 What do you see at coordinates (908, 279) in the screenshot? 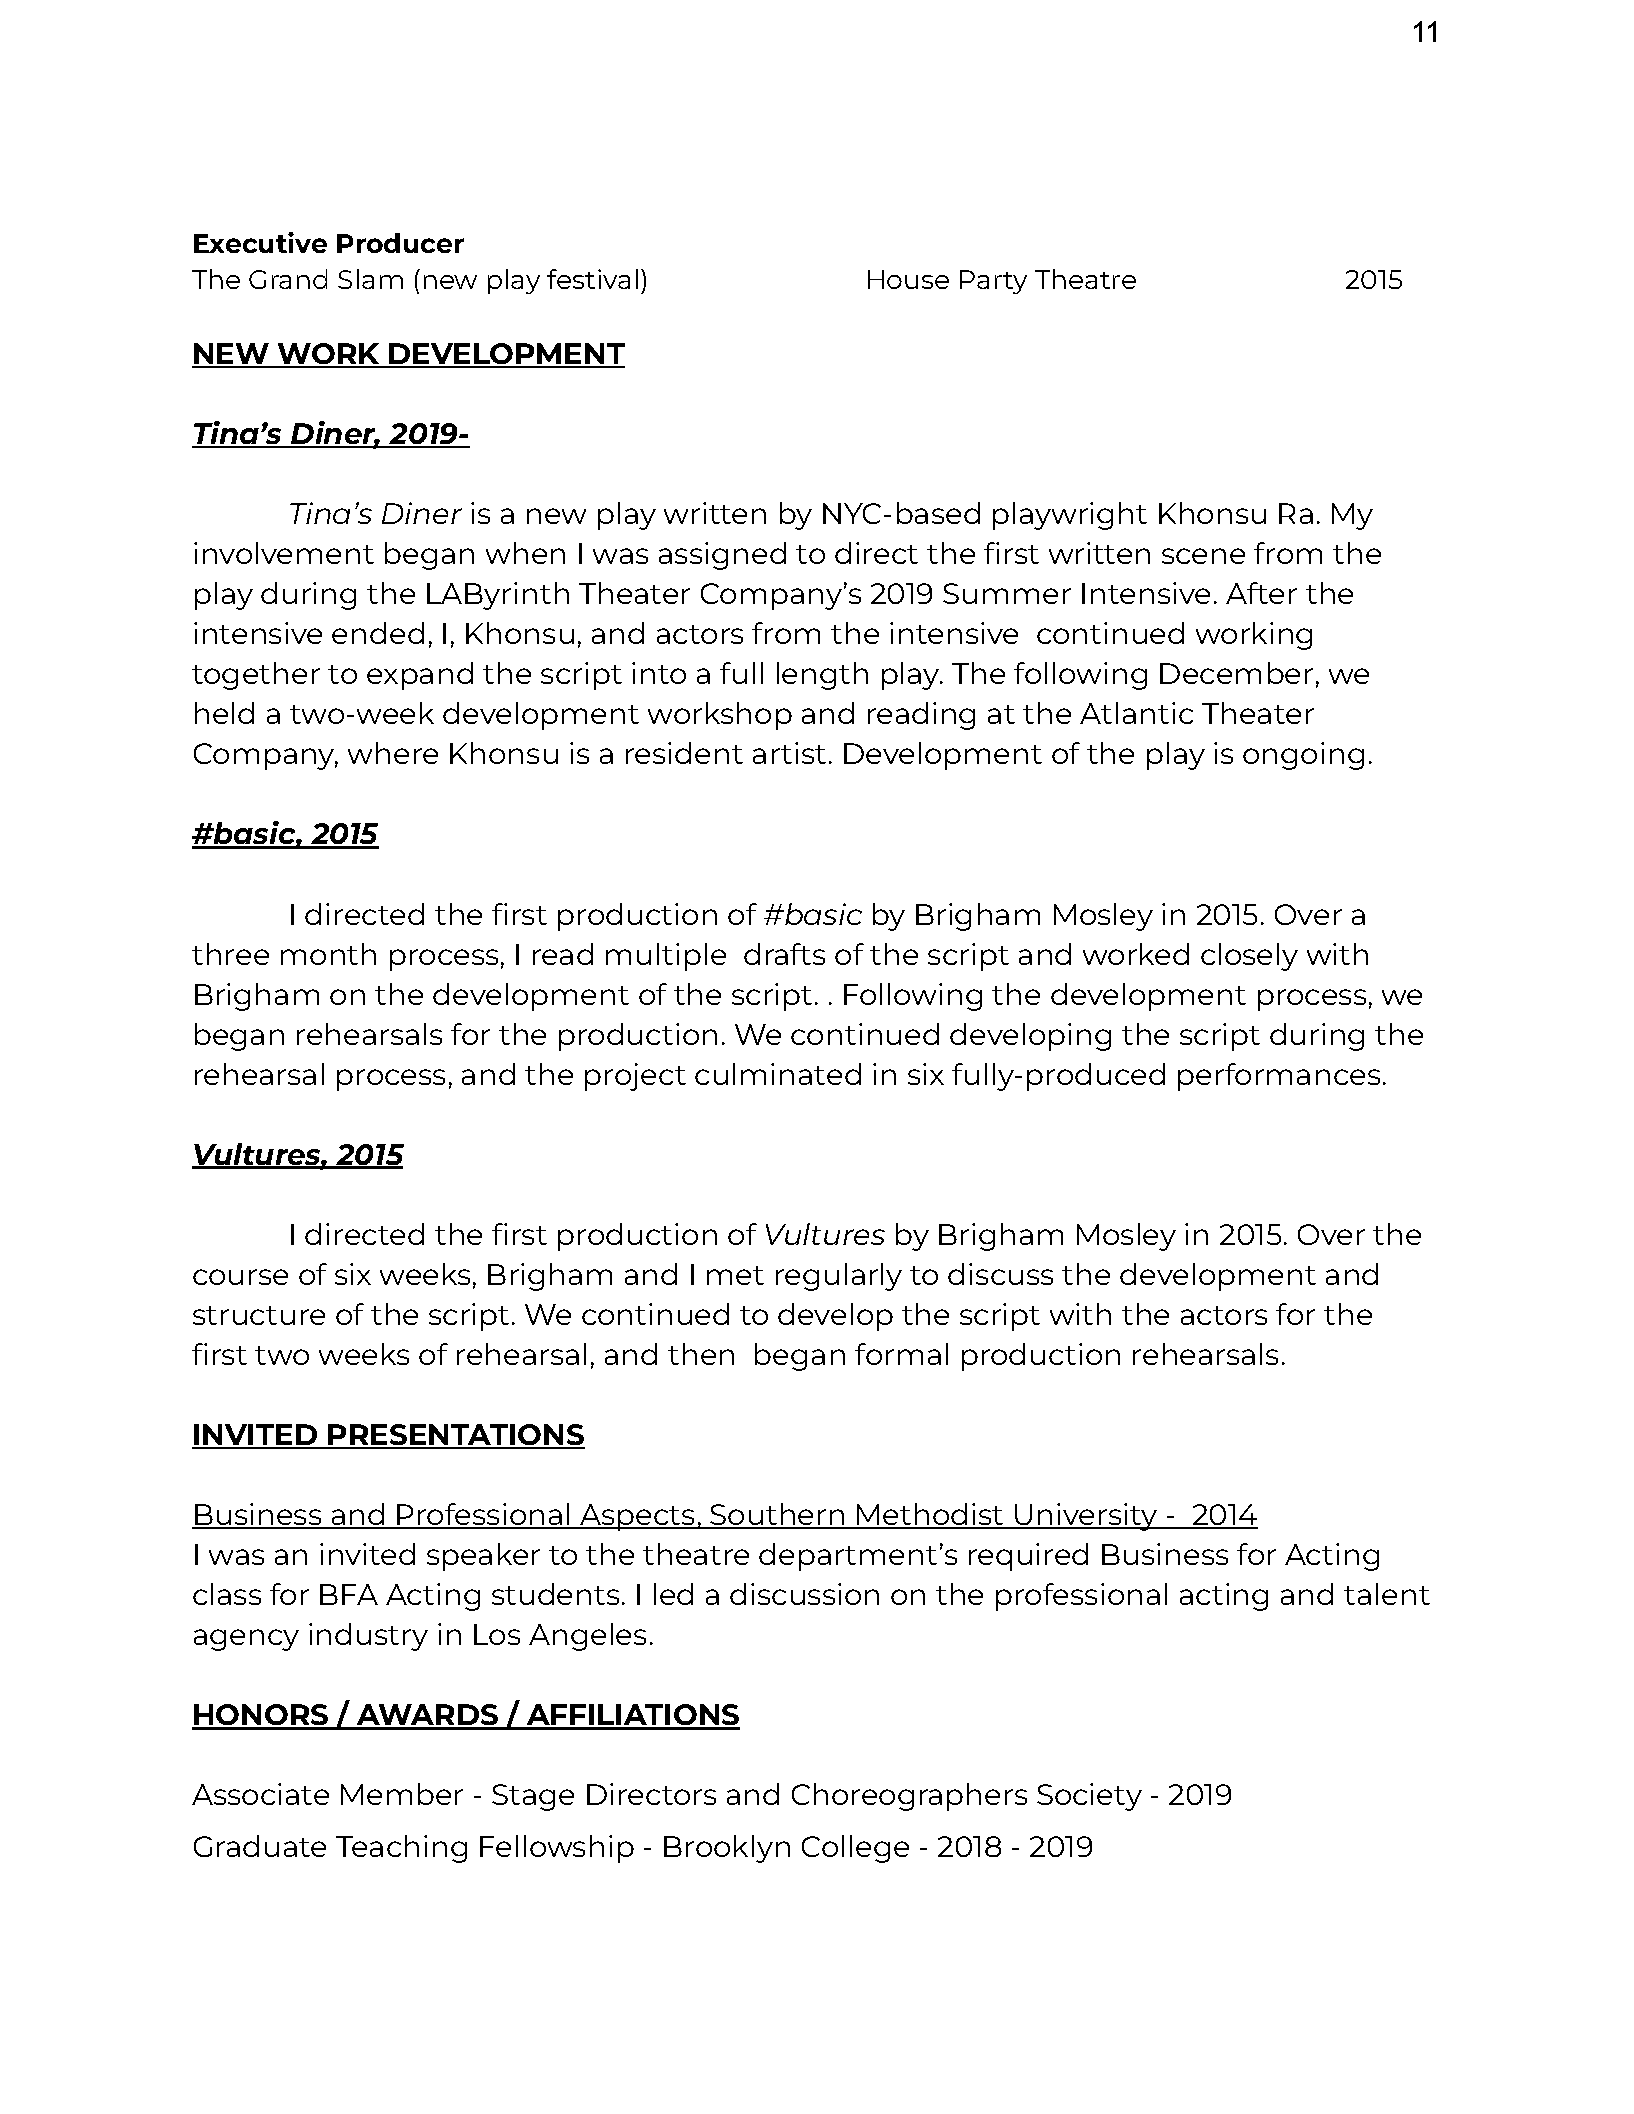
I see `House` at bounding box center [908, 279].
